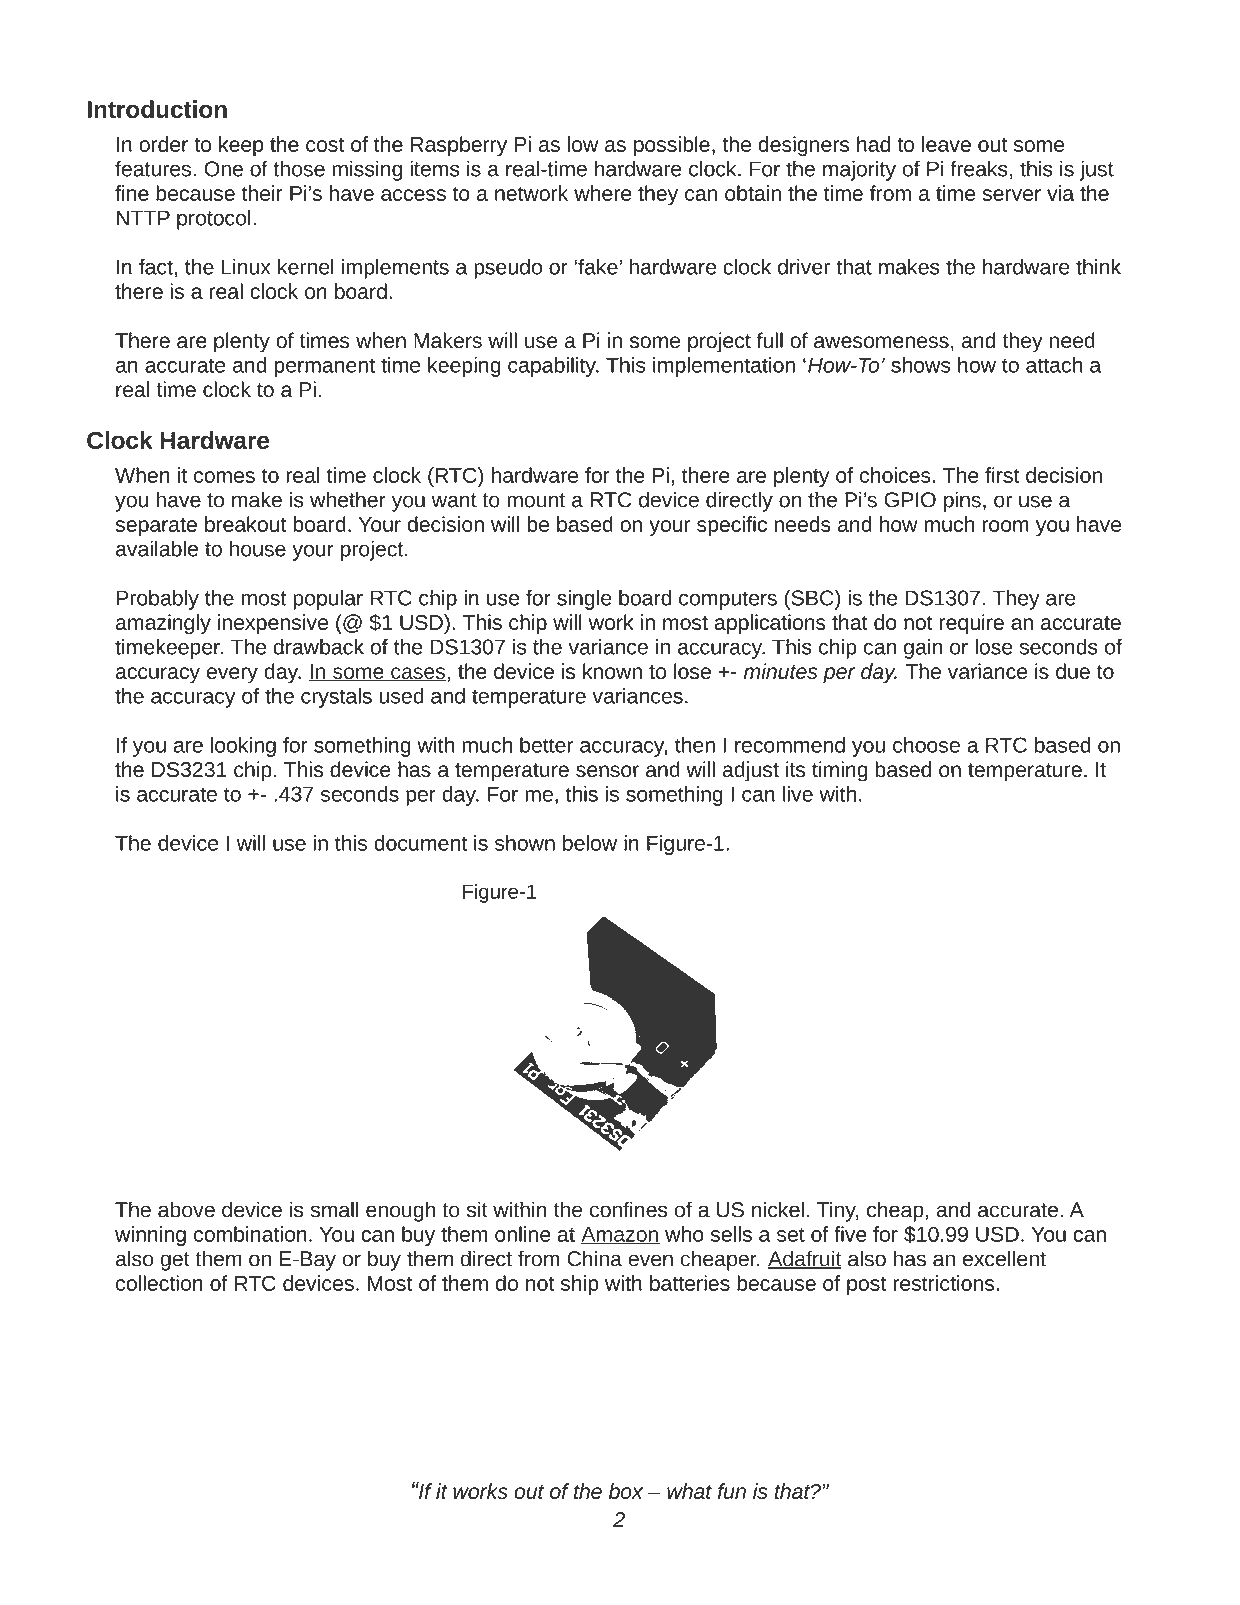 This image has width=1240, height=1605. I want to click on require, so click(972, 624).
